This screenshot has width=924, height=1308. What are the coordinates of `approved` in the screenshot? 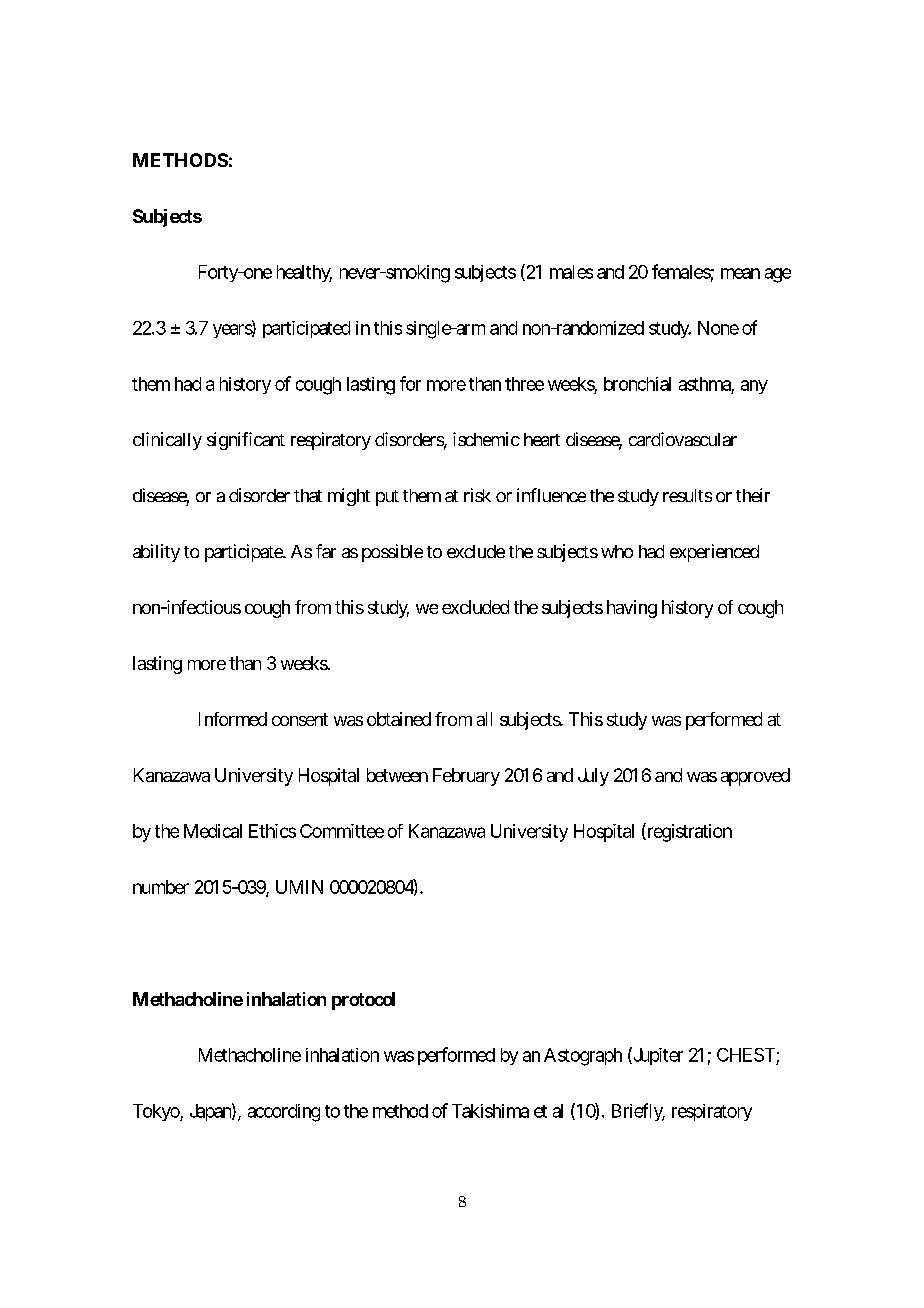 It's located at (755, 777).
